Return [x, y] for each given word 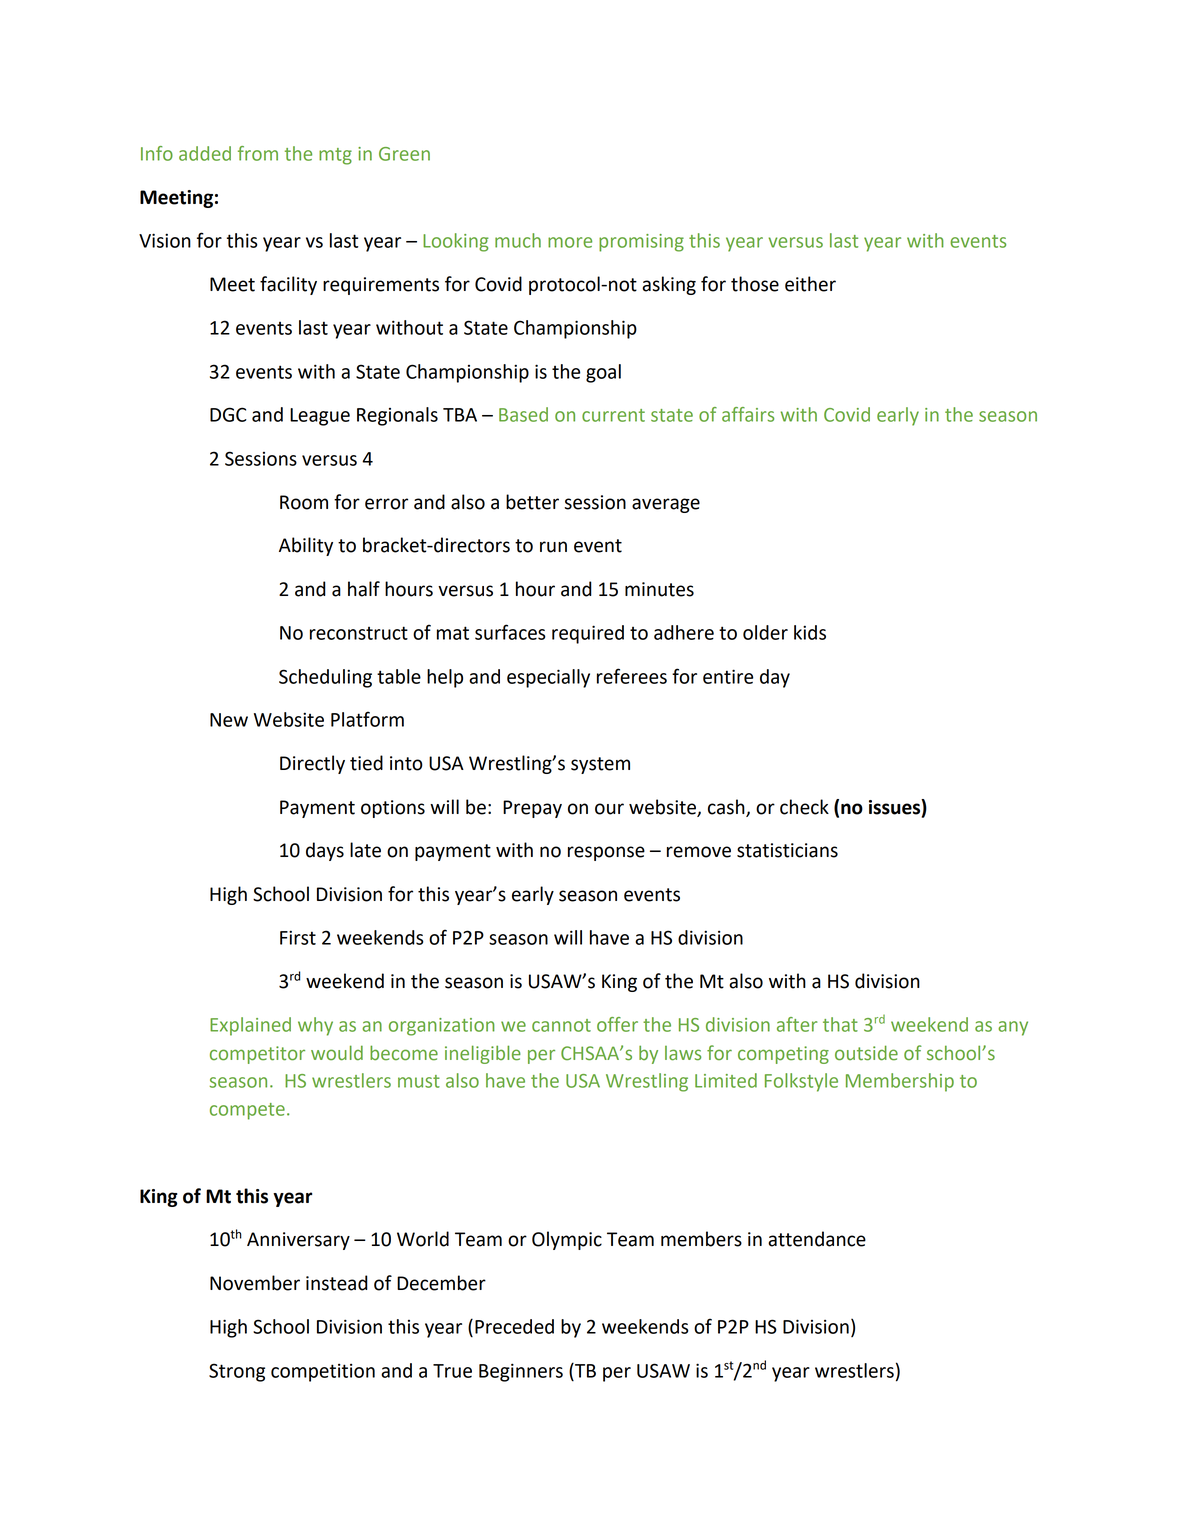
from [258, 153]
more [570, 242]
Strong [237, 1372]
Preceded [514, 1326]
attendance [817, 1239]
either [810, 284]
